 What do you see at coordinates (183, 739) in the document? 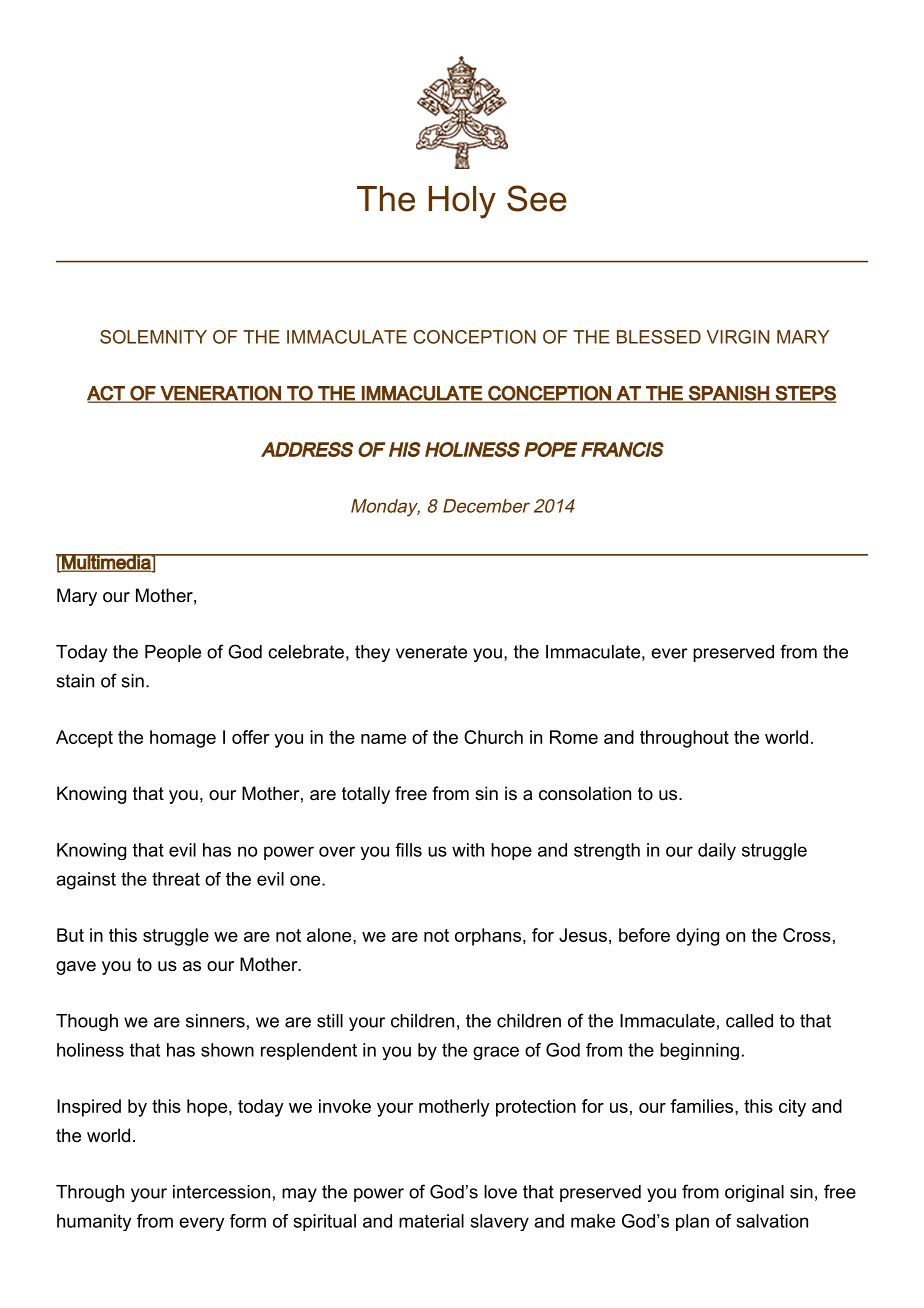
I see `homage` at bounding box center [183, 739].
